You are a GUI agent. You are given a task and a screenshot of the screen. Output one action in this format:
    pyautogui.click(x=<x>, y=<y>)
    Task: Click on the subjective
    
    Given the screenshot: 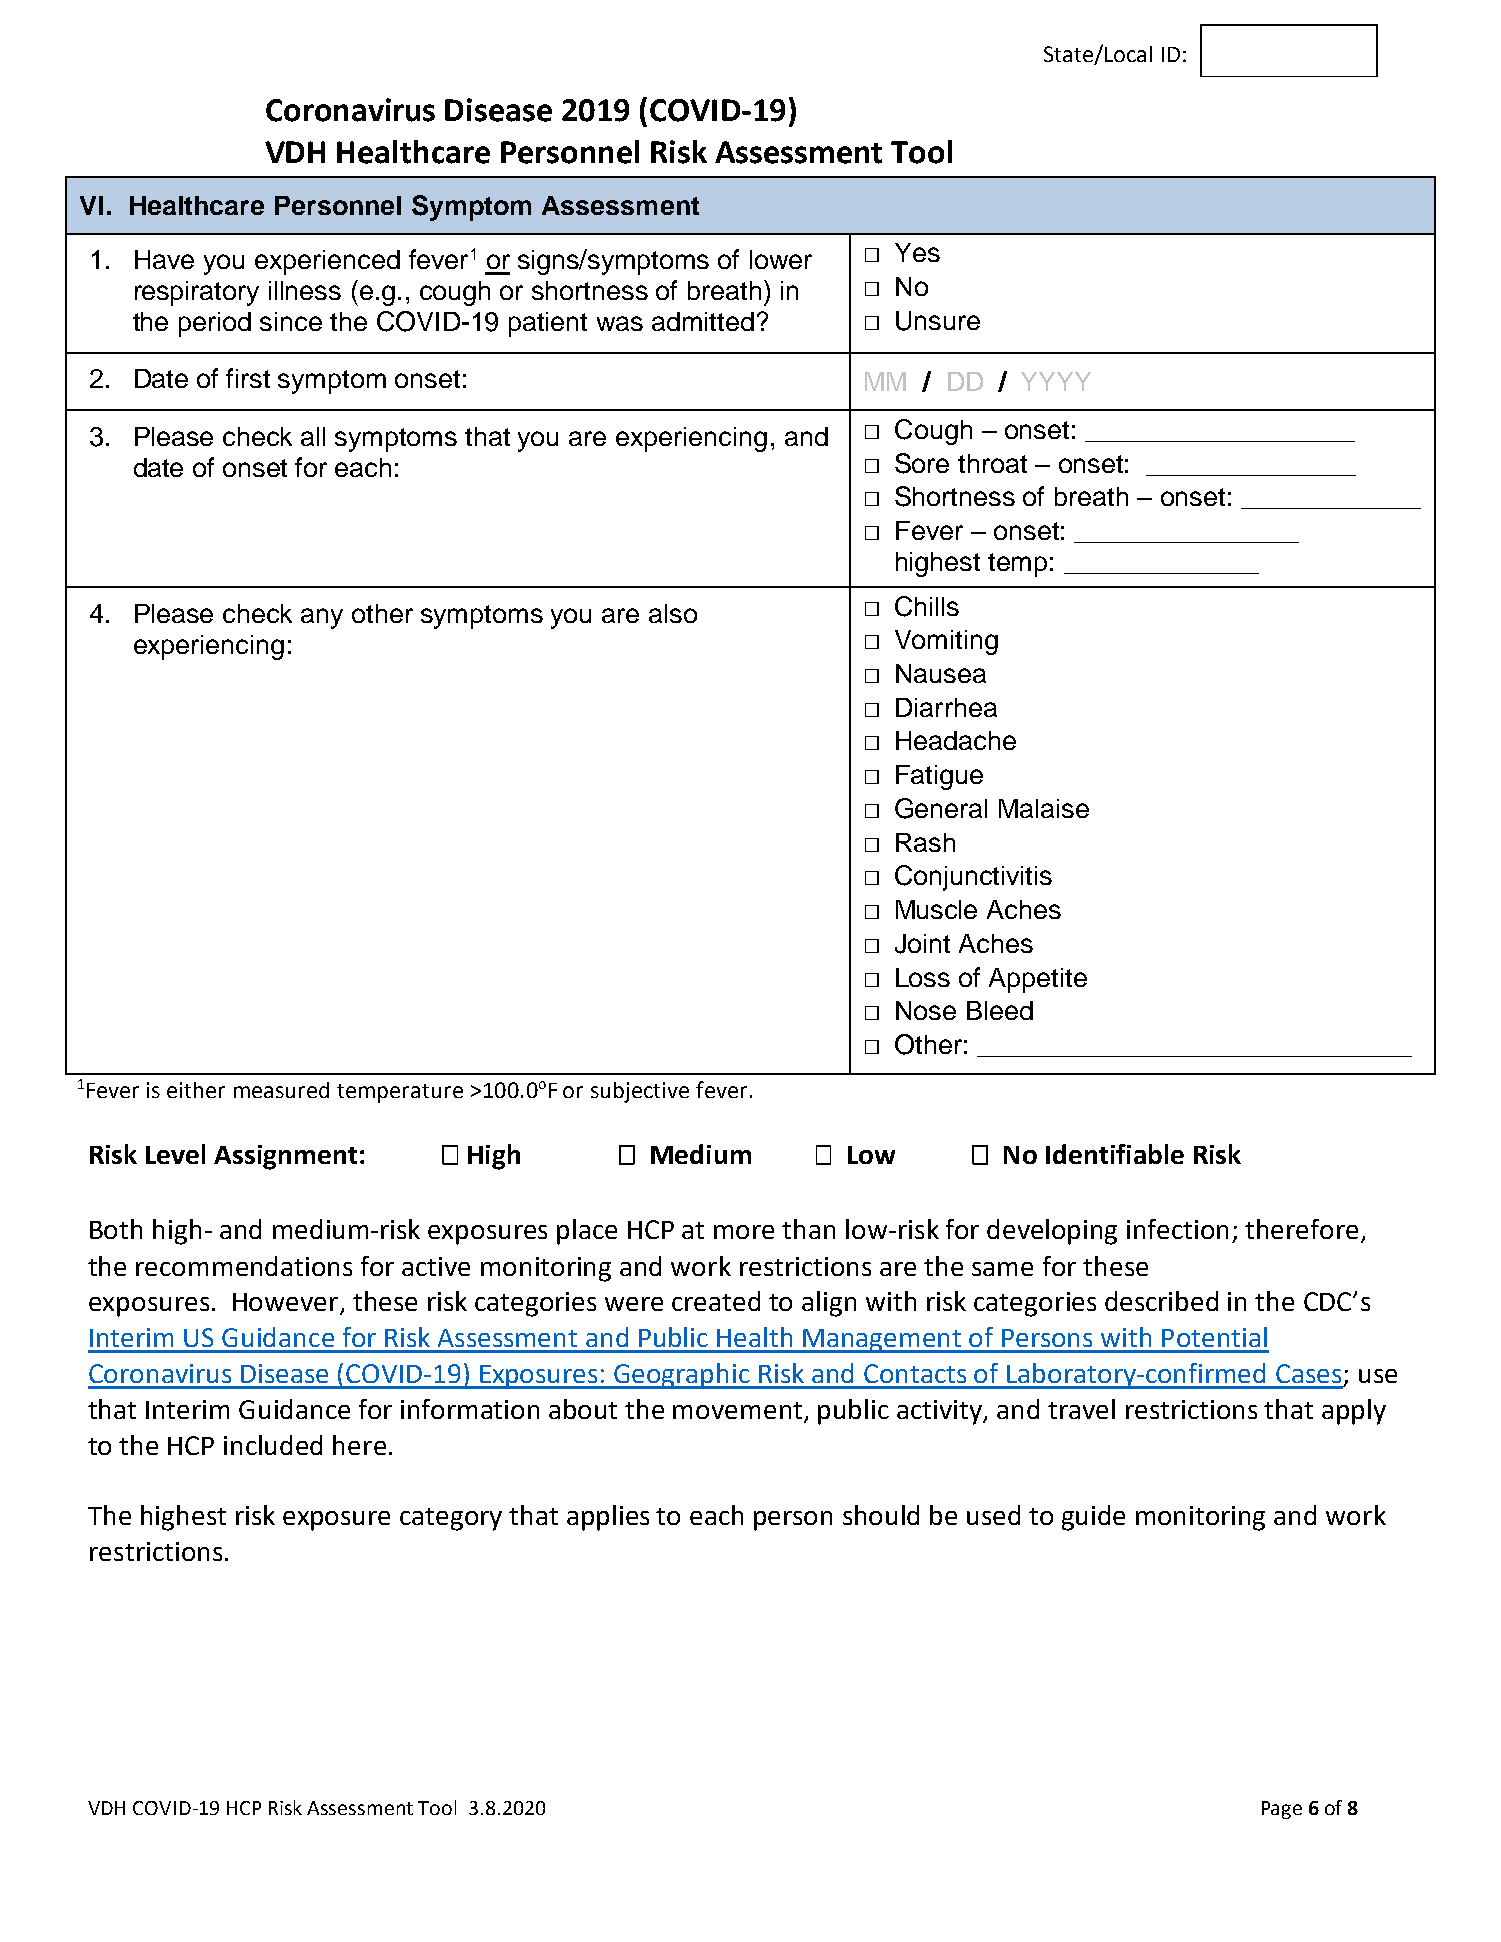 What is the action you would take?
    pyautogui.click(x=640, y=1092)
